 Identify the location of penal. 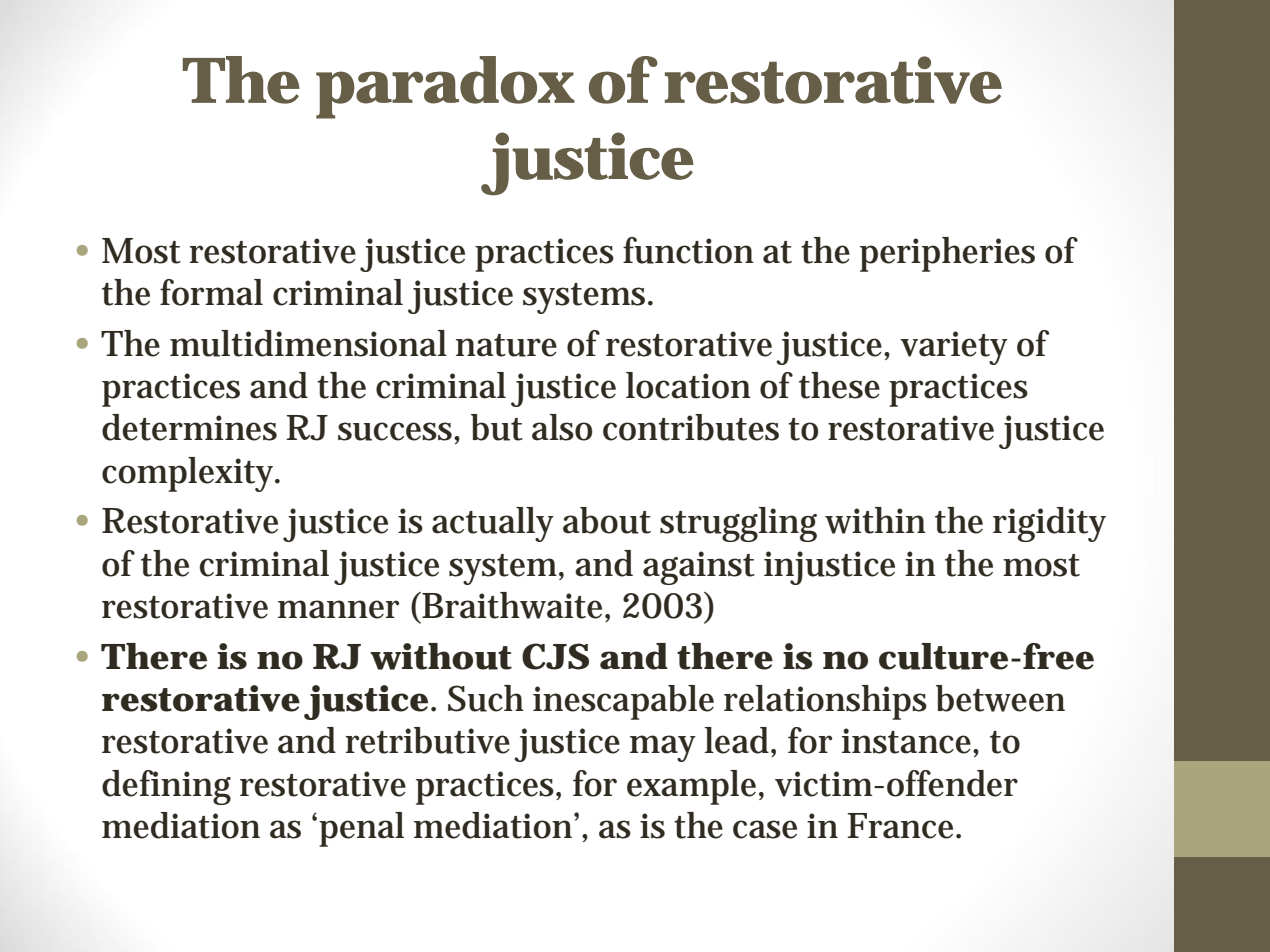
(361, 829).
